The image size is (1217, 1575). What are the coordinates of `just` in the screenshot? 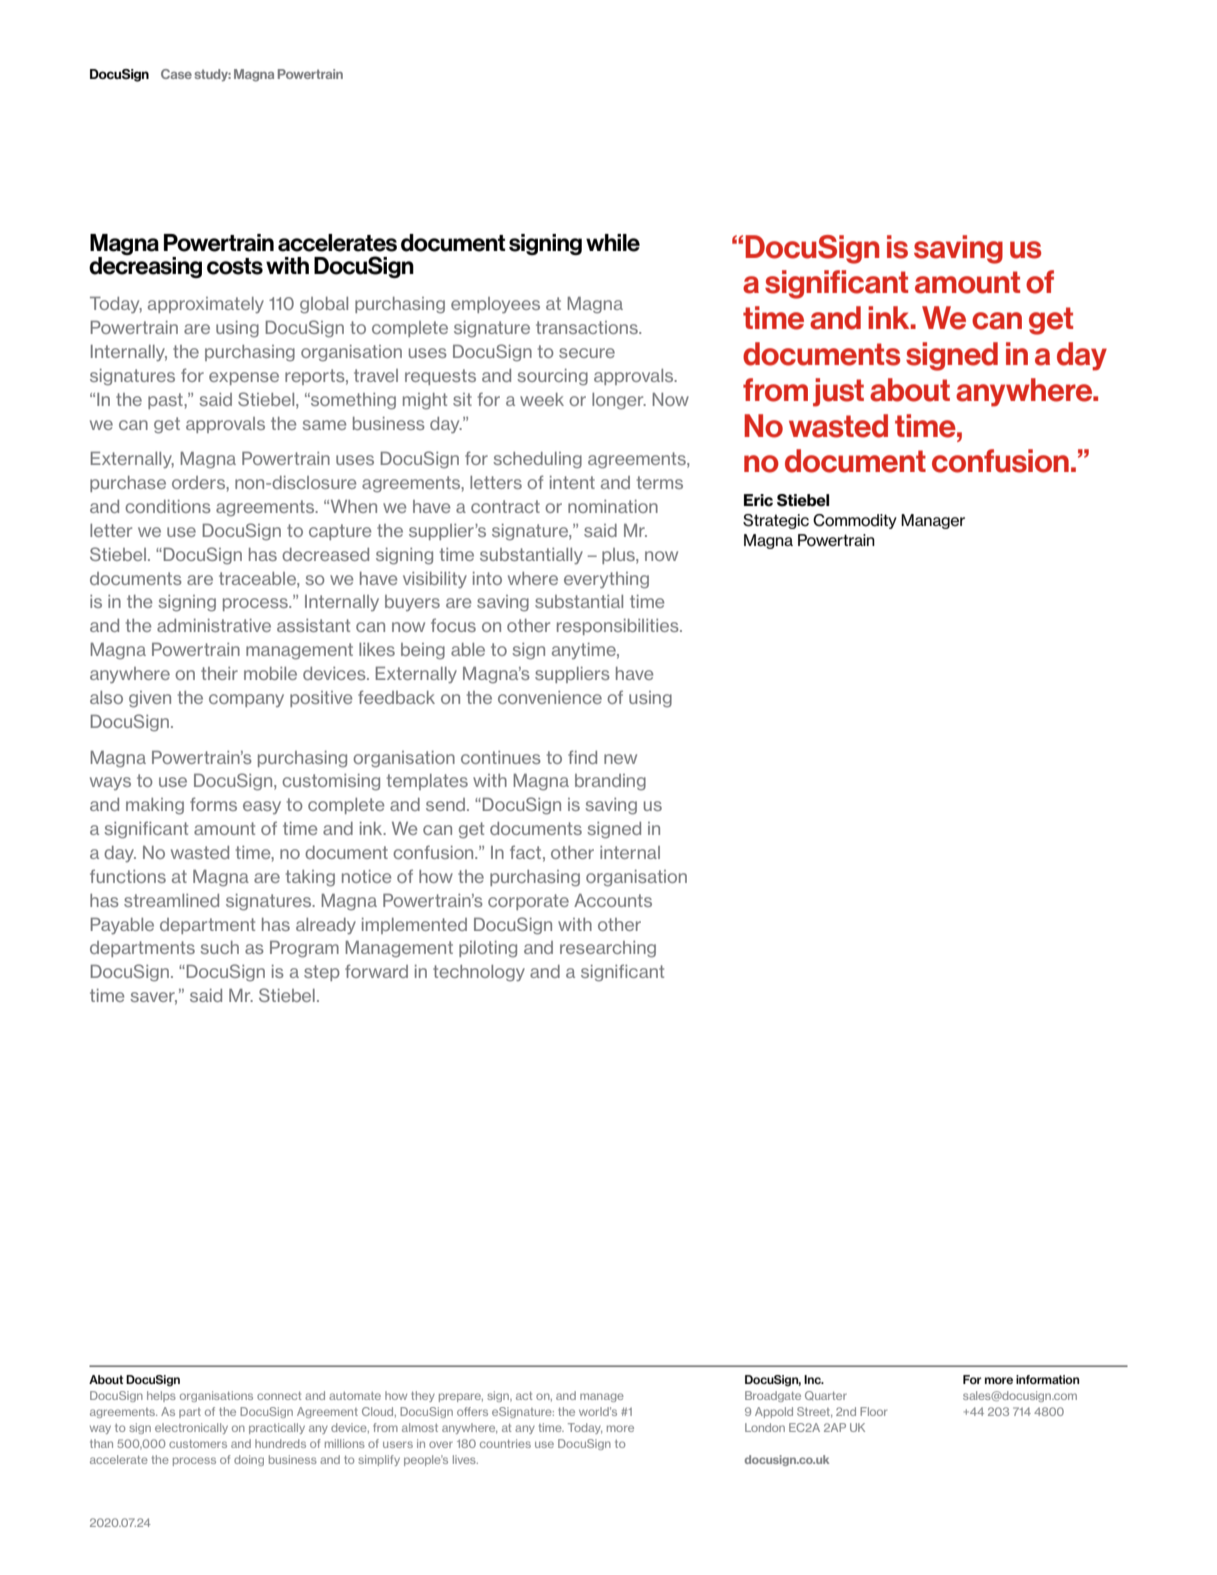 It's located at (838, 392).
